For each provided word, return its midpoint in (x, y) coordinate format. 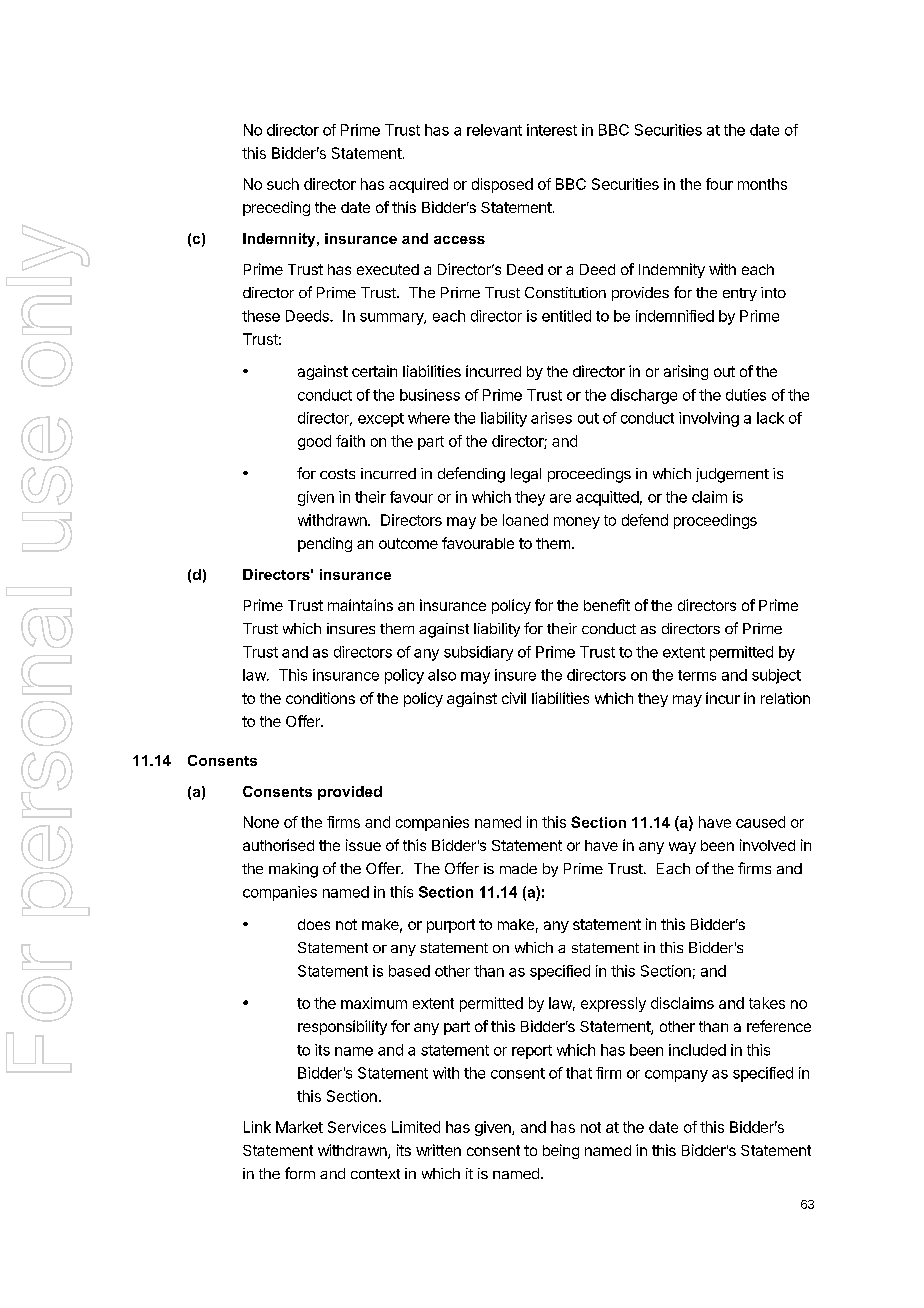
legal (526, 475)
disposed (502, 185)
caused (760, 822)
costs (337, 474)
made (518, 868)
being (561, 1151)
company (676, 1076)
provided (350, 793)
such (283, 184)
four (719, 184)
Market (299, 1127)
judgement (732, 475)
